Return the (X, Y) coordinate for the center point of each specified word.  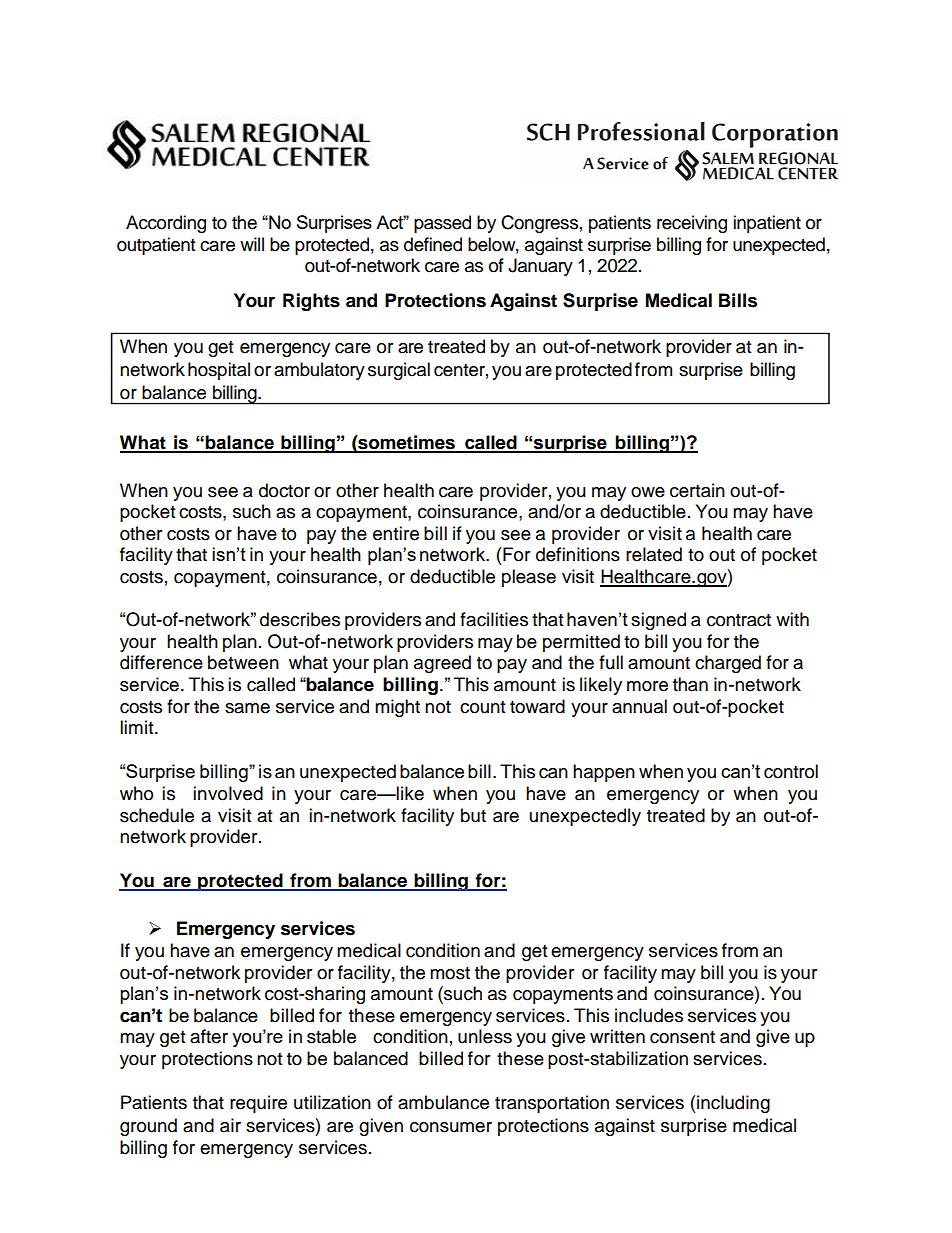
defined (433, 244)
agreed (442, 664)
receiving (692, 224)
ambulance (443, 1102)
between (243, 662)
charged (728, 664)
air (230, 1125)
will (252, 244)
